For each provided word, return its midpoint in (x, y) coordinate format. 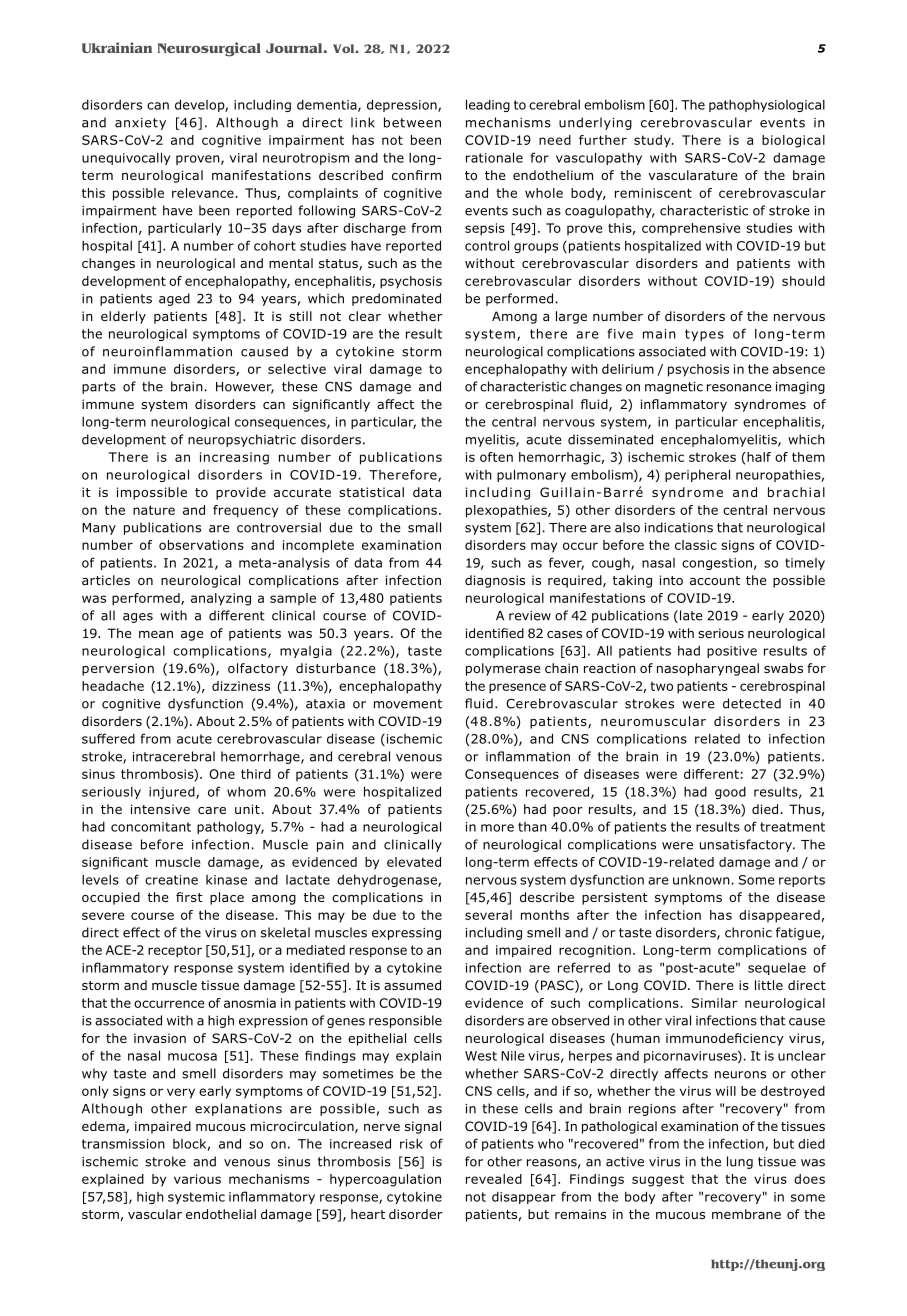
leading (488, 105)
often (496, 457)
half (758, 457)
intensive (160, 809)
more (497, 828)
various (197, 1179)
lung (740, 1162)
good (730, 792)
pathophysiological (767, 105)
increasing (234, 458)
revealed (494, 1179)
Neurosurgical (209, 49)
